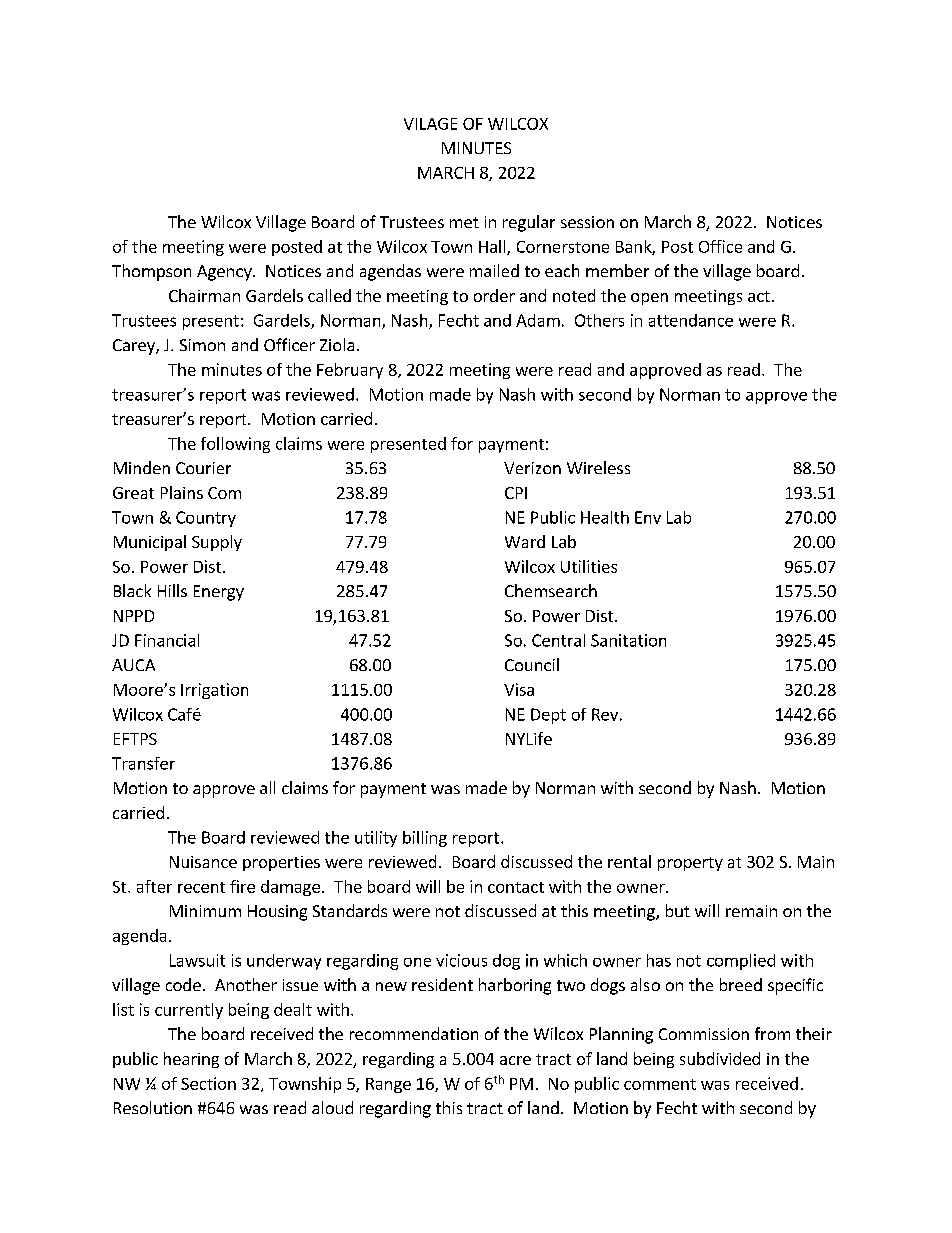 The image size is (952, 1233). What do you see at coordinates (425, 839) in the image?
I see `billing` at bounding box center [425, 839].
